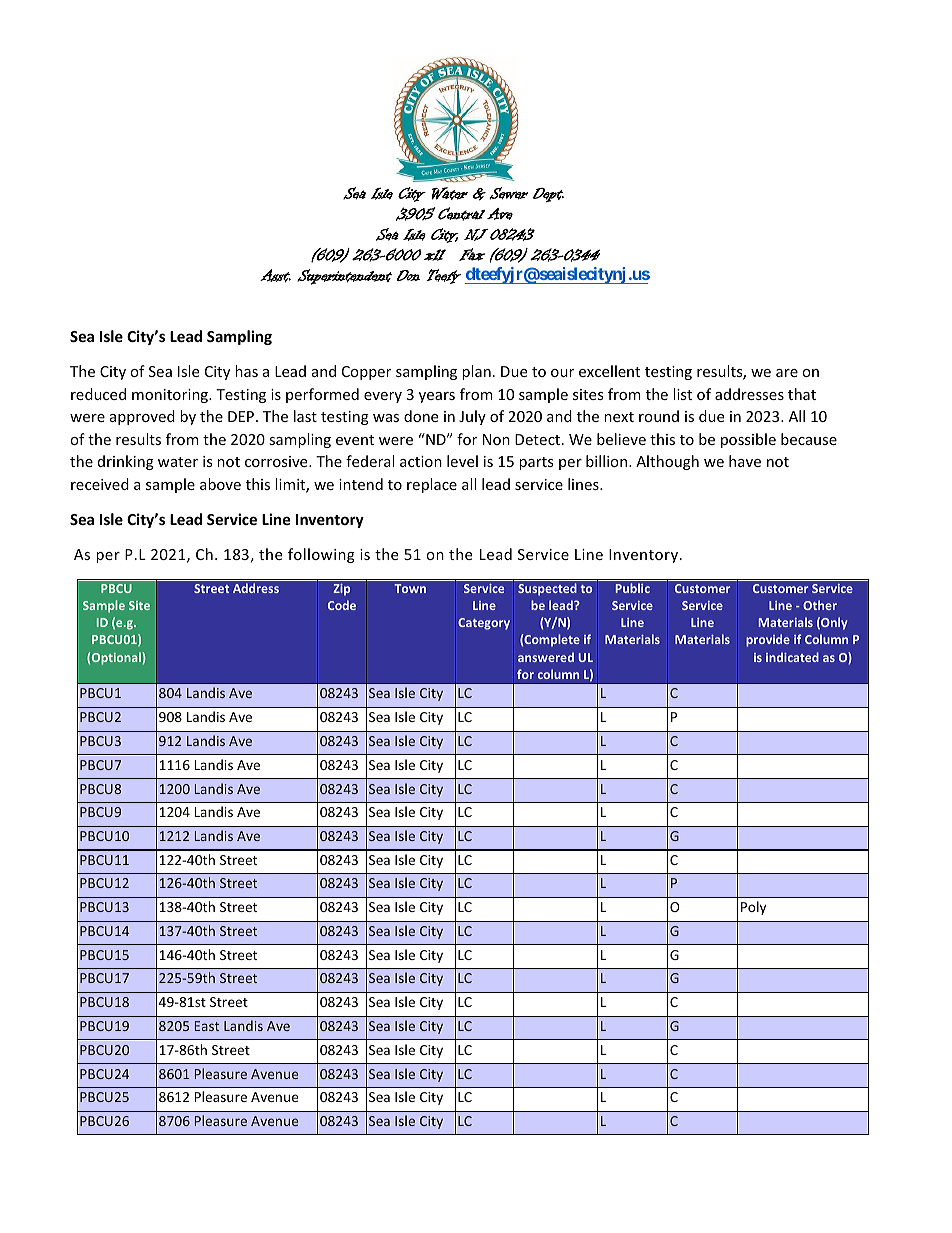 The height and width of the document is (1233, 952). Describe the element at coordinates (820, 605) in the document. I see `Other` at that location.
